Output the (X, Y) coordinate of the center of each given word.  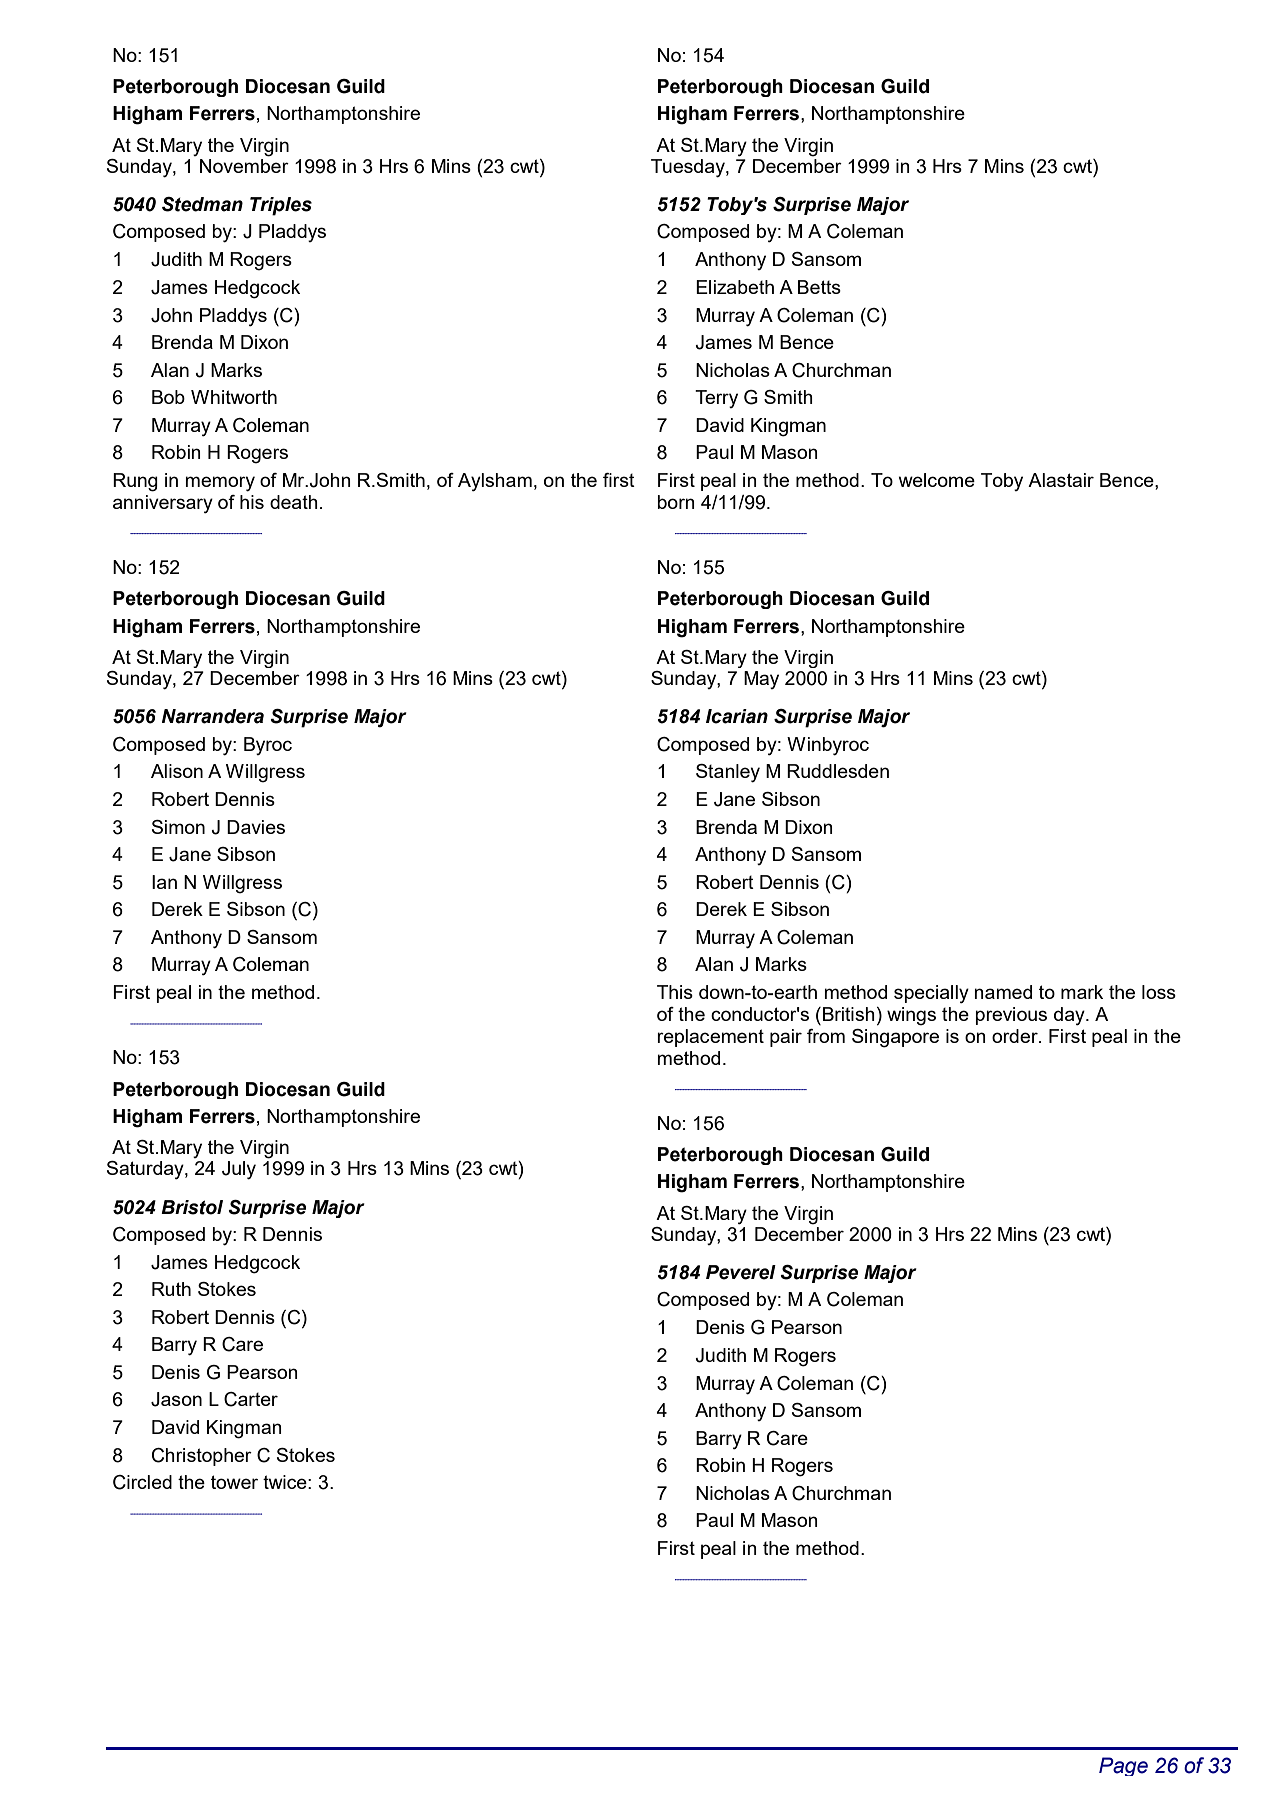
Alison (177, 771)
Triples (281, 206)
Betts (819, 287)
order (1016, 1036)
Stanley (728, 773)
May (761, 680)
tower (234, 1482)
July (239, 1170)
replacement (710, 1038)
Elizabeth (735, 287)
